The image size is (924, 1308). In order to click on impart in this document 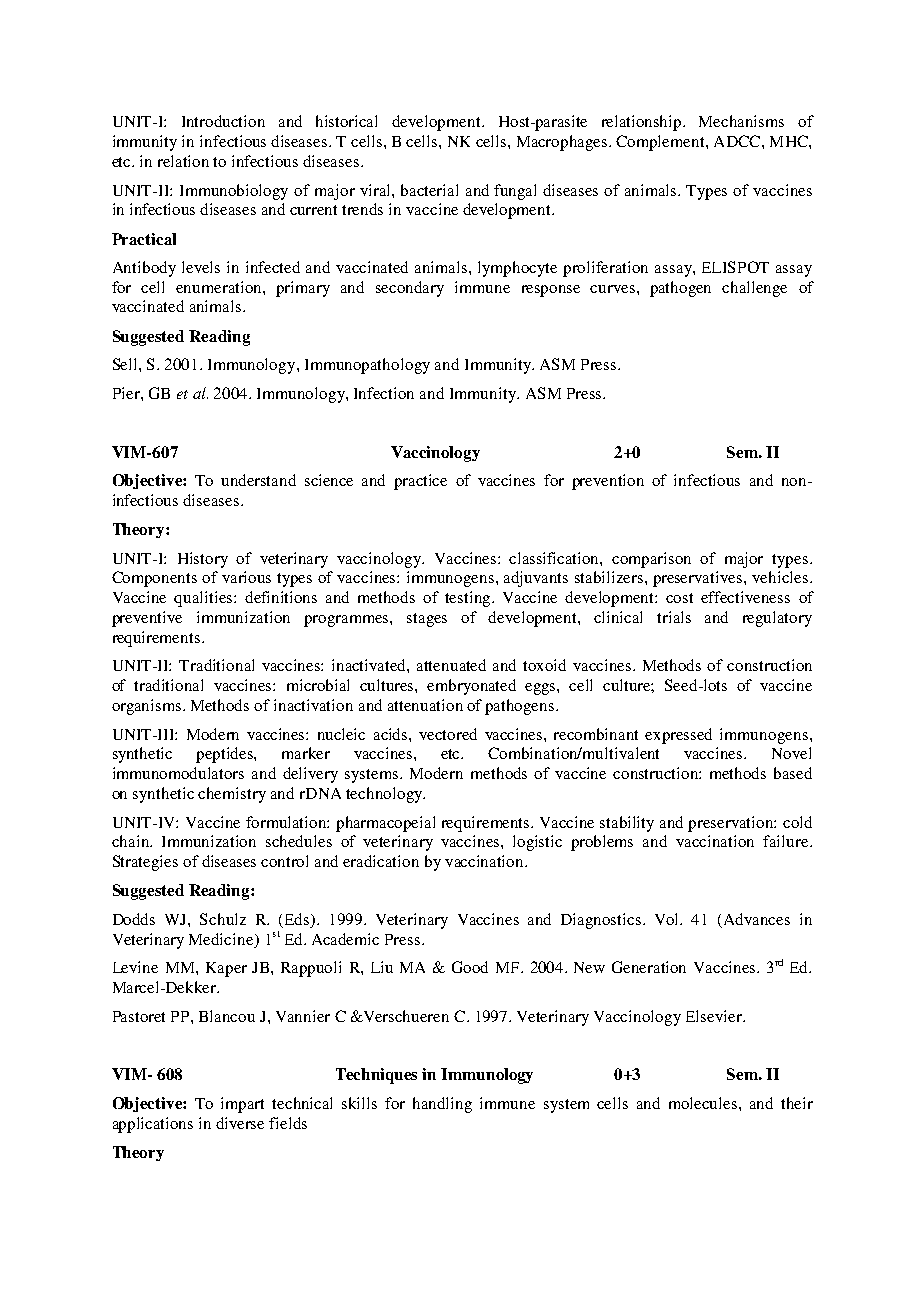, I will do `click(242, 1105)`.
